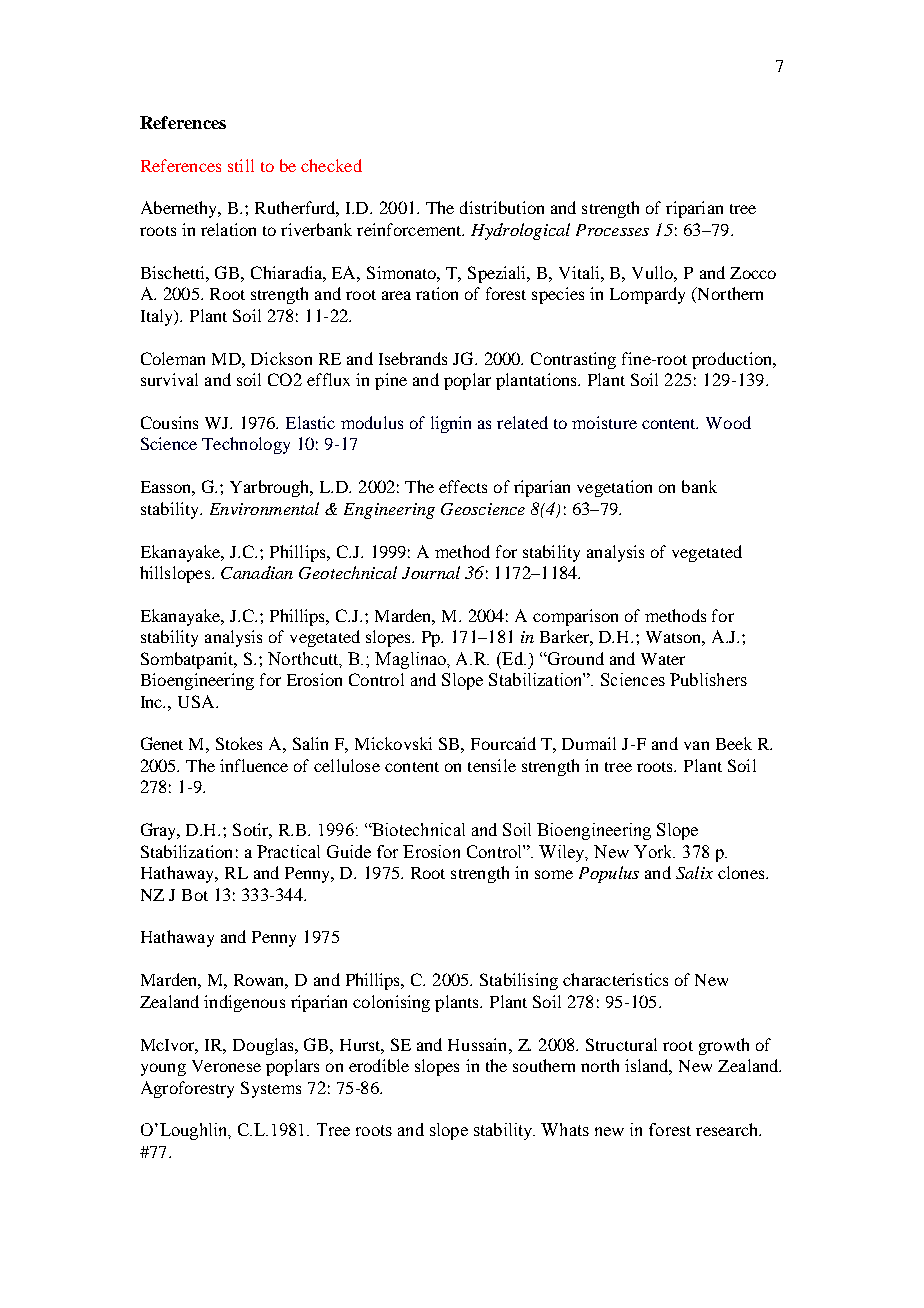 The height and width of the document is (1308, 924). Describe the element at coordinates (479, 1044) in the document. I see `Hussain` at that location.
